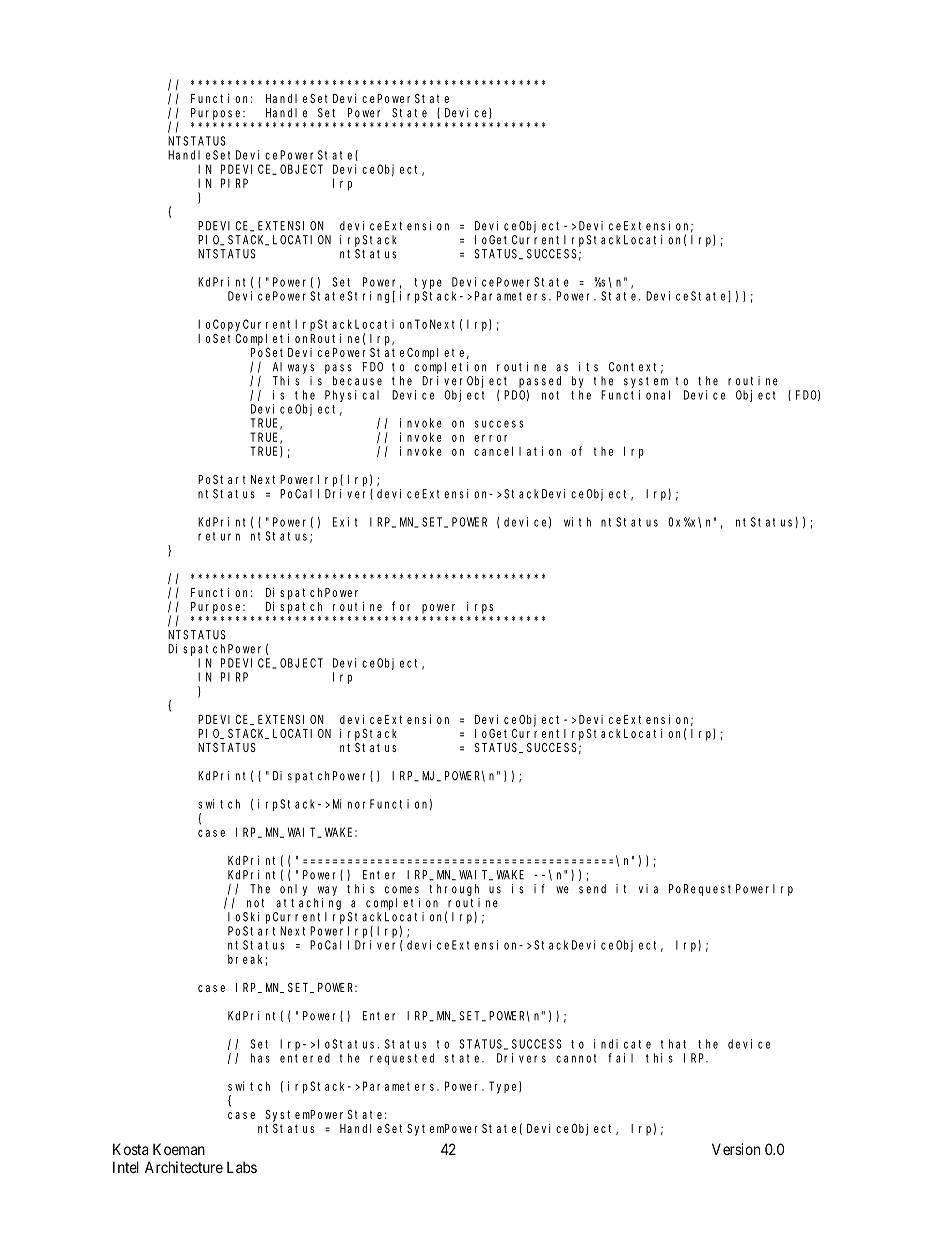 This screenshot has width=952, height=1233. Describe the element at coordinates (577, 522) in the screenshot. I see `with` at that location.
